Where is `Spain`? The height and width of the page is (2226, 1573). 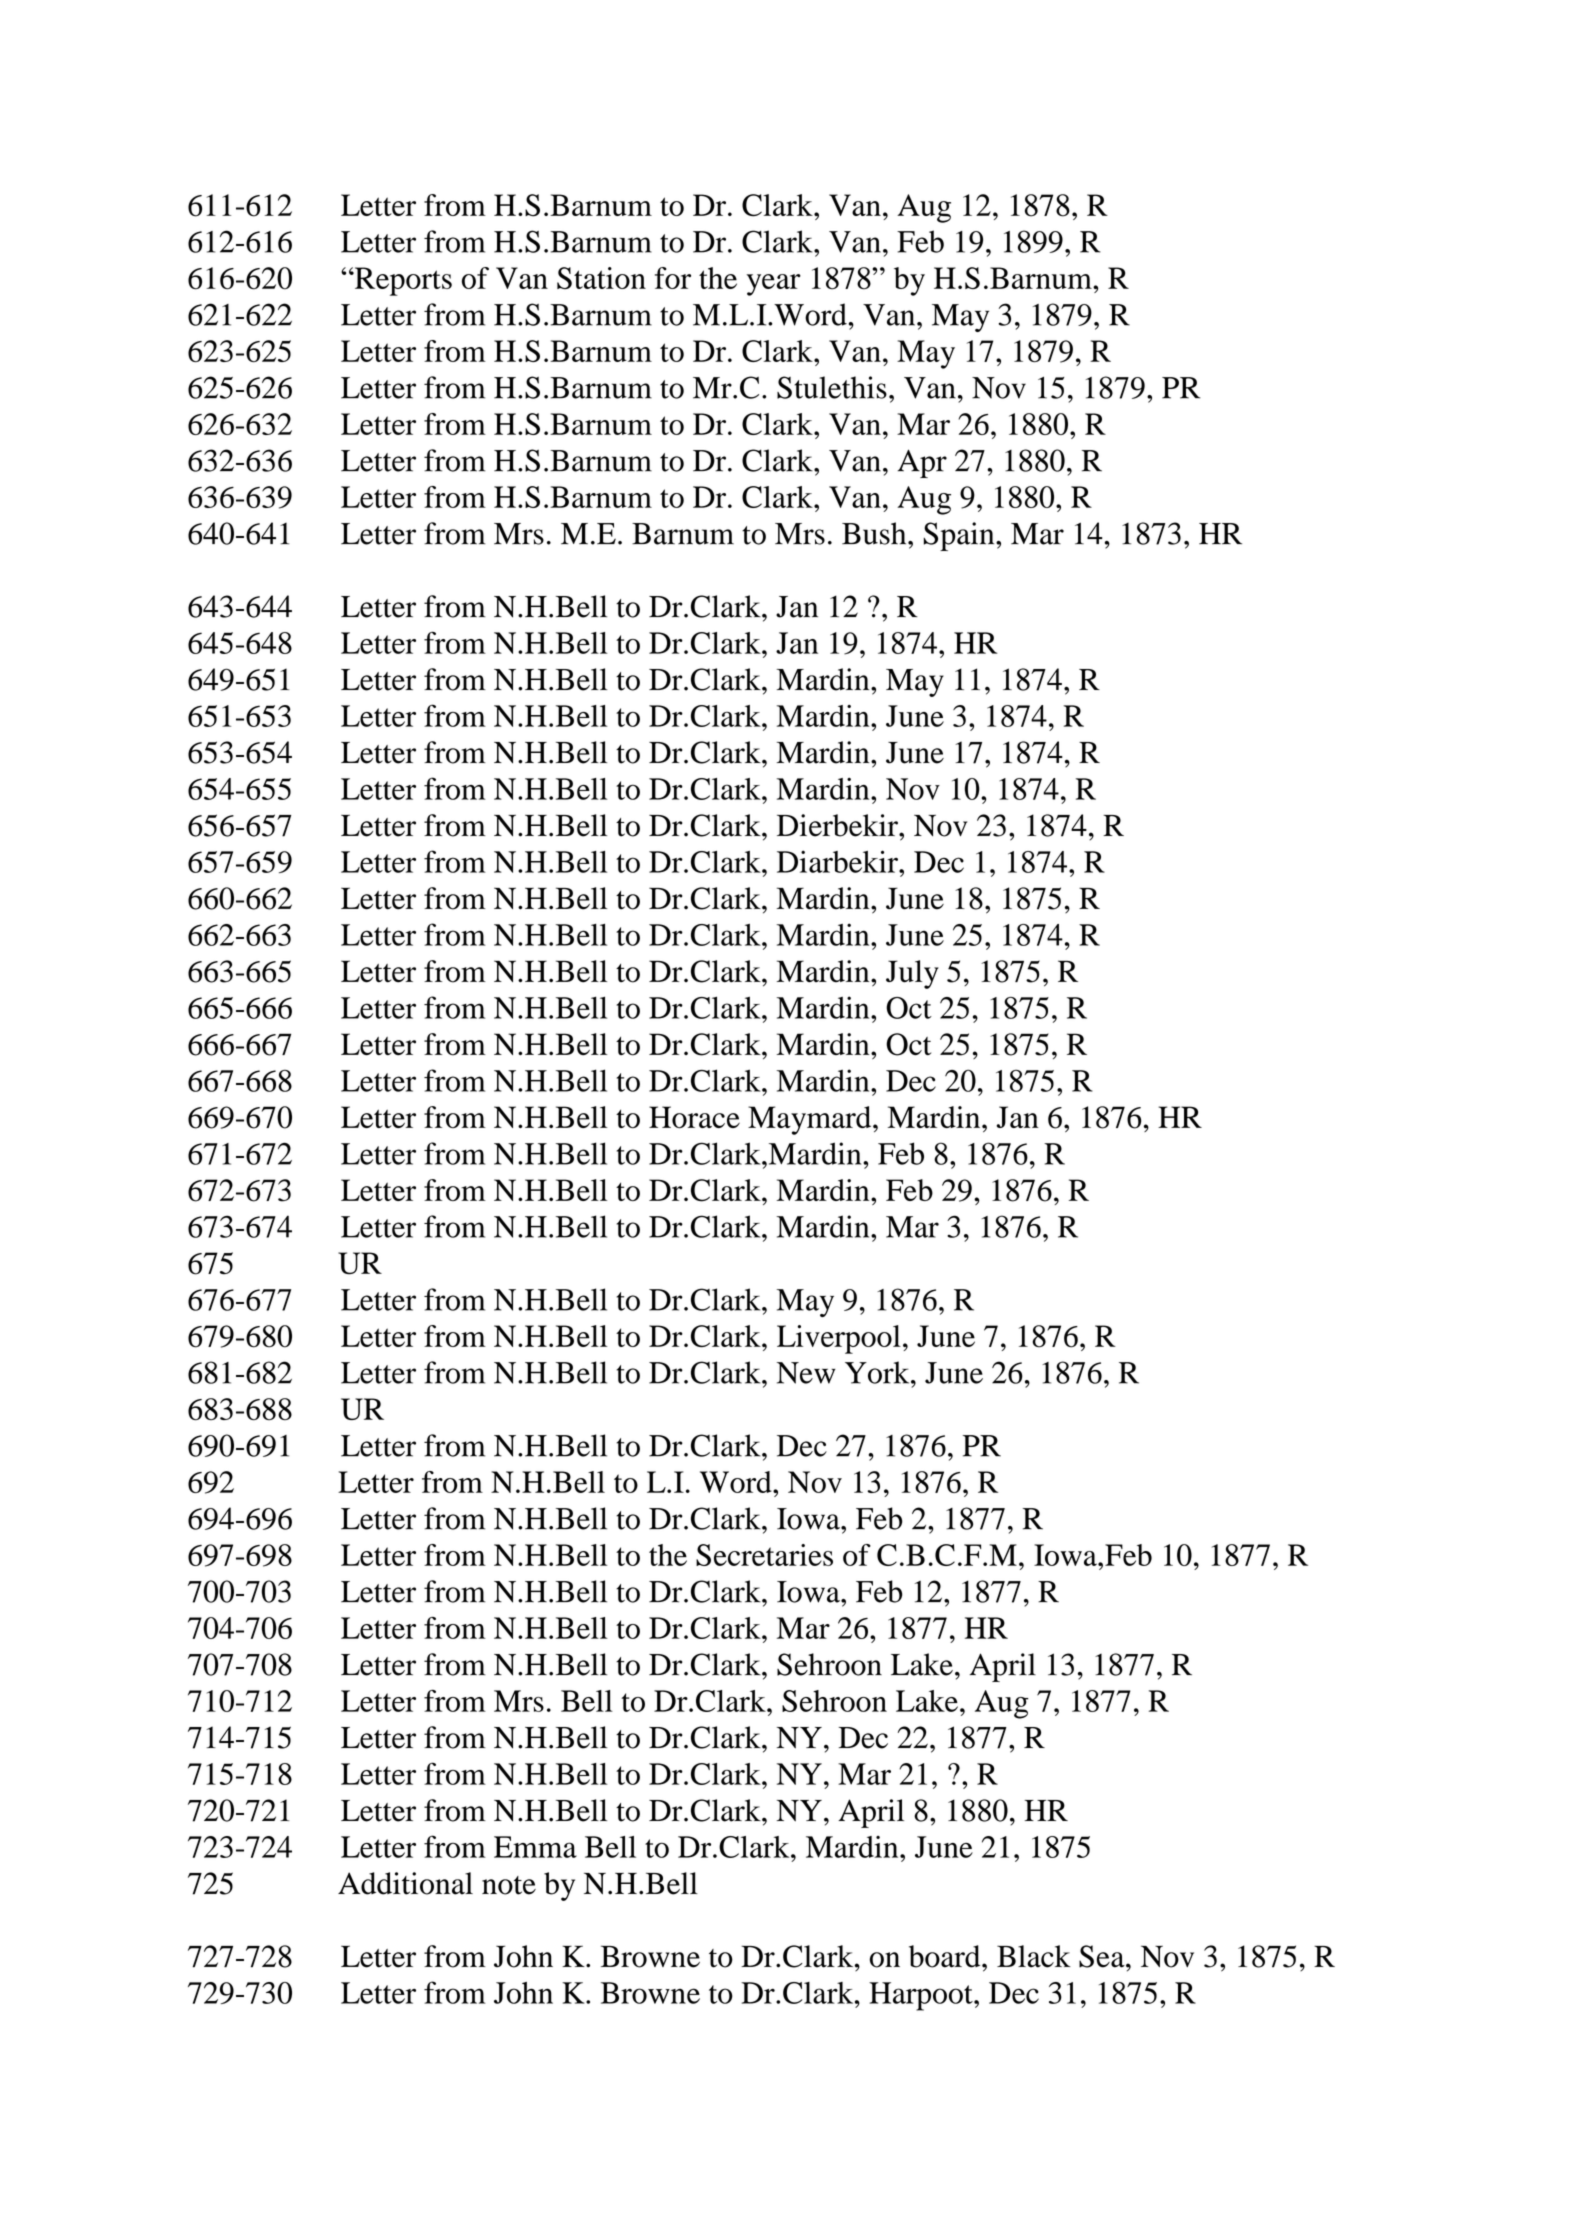
Spain is located at coordinates (960, 536).
